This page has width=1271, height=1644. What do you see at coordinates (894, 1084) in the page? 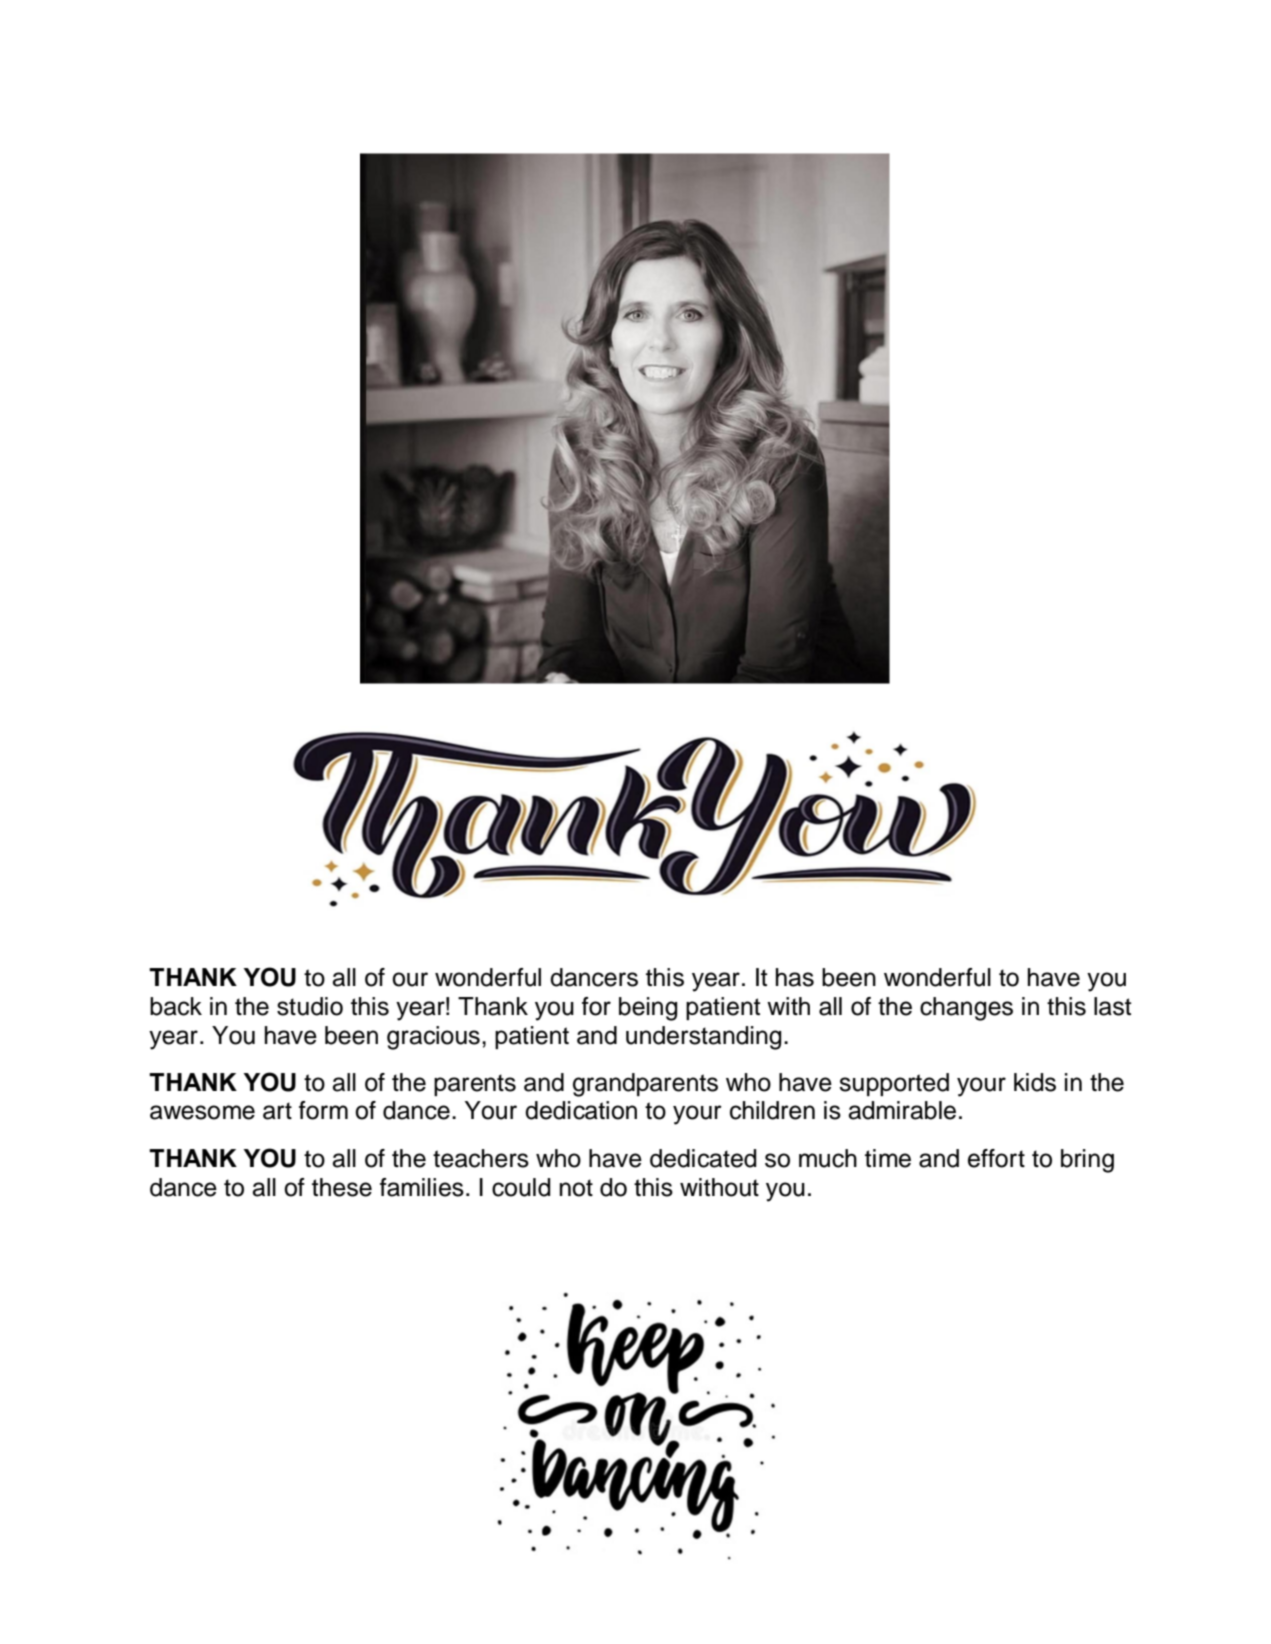
I see `supported` at bounding box center [894, 1084].
